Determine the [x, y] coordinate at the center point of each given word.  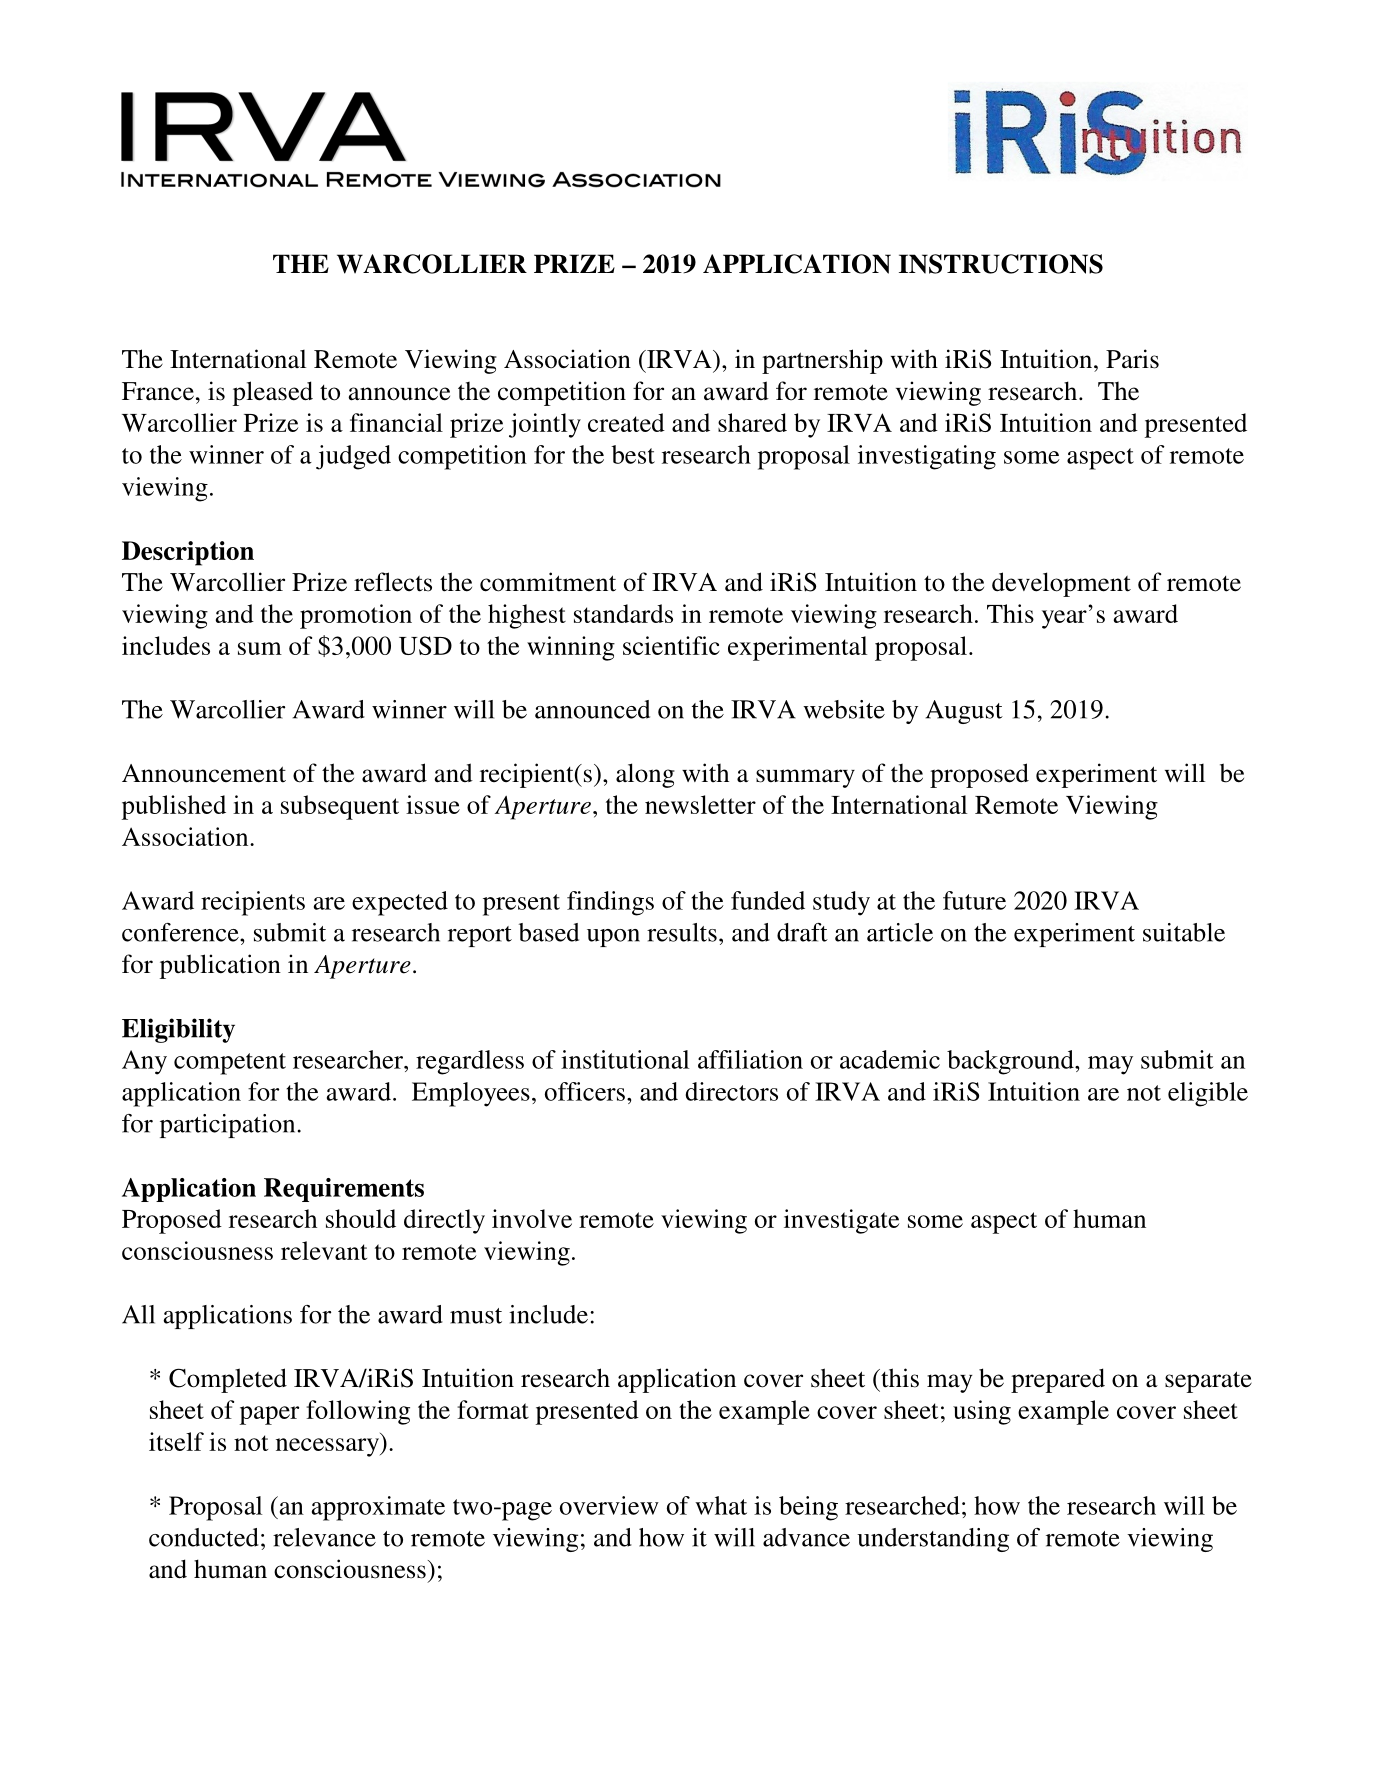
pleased [273, 393]
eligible [1208, 1094]
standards [623, 613]
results [682, 932]
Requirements [344, 1190]
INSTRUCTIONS [1001, 264]
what [721, 1505]
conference [181, 932]
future [974, 900]
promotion [356, 616]
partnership [822, 361]
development [1061, 584]
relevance [324, 1537]
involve [532, 1218]
